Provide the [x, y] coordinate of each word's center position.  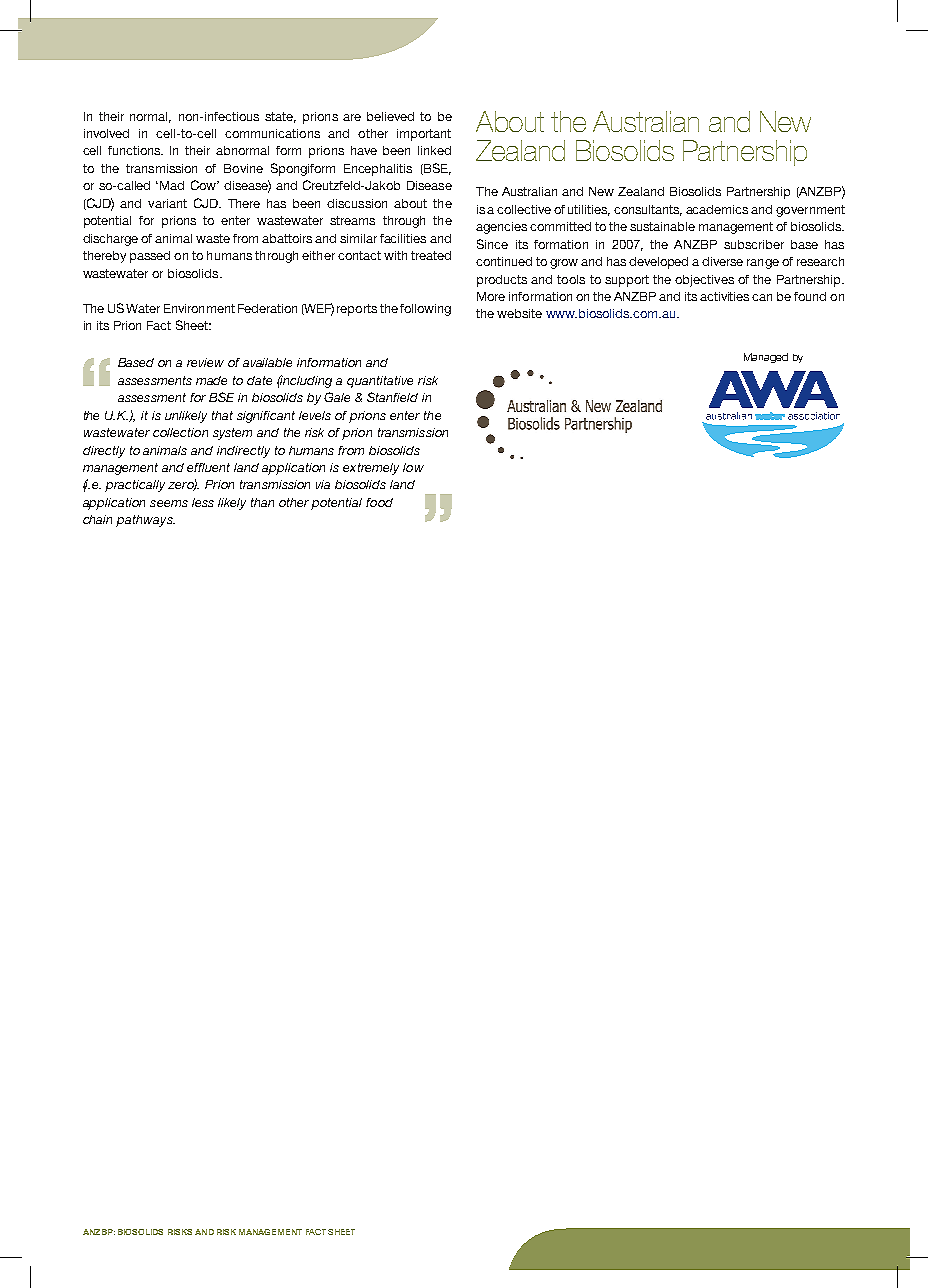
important [424, 135]
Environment [199, 308]
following [425, 310]
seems [169, 503]
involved [106, 133]
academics [717, 209]
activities [724, 296]
